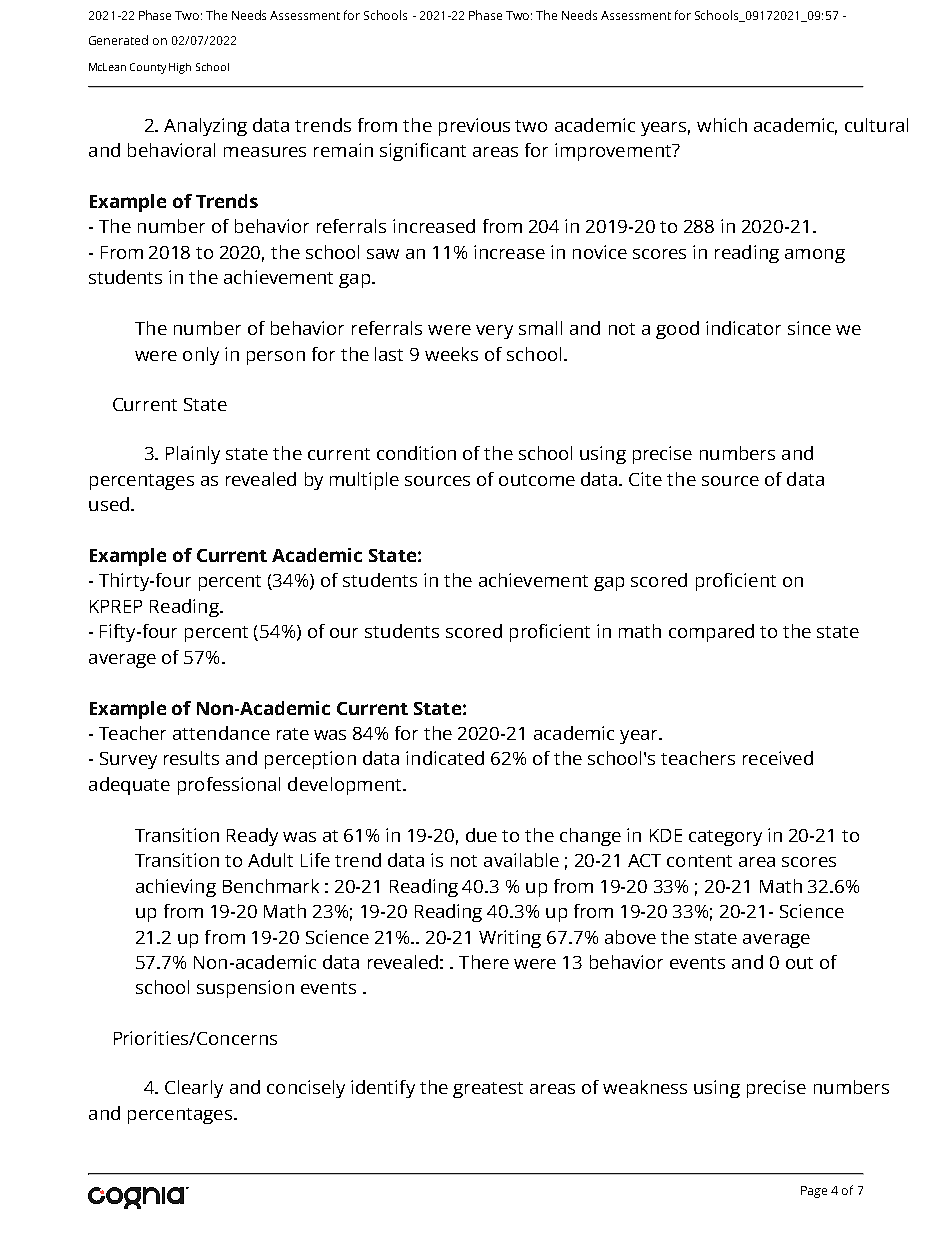 The width and height of the document is (952, 1233). What do you see at coordinates (778, 758) in the document?
I see `received` at bounding box center [778, 758].
